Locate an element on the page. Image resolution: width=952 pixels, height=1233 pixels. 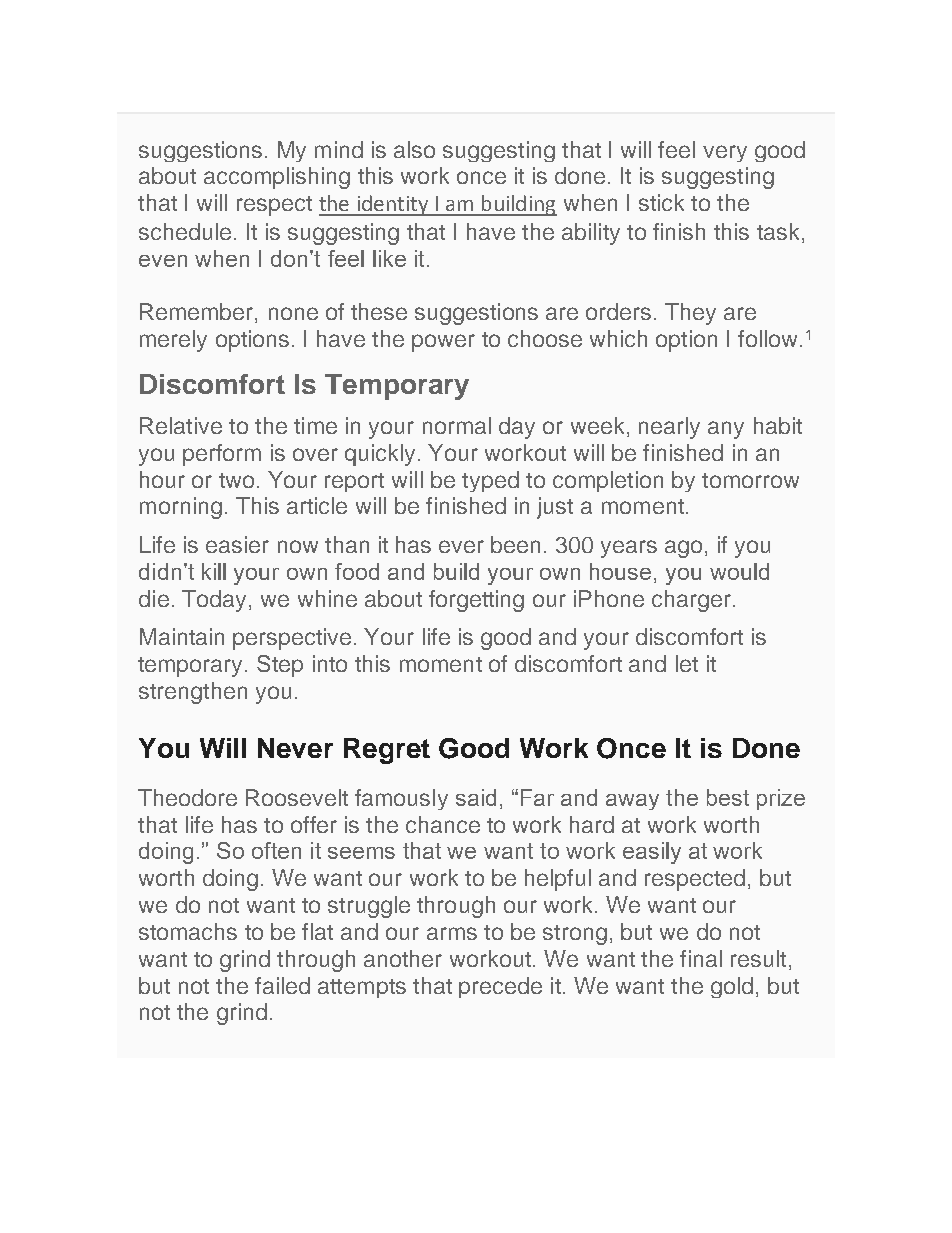
power is located at coordinates (443, 343).
